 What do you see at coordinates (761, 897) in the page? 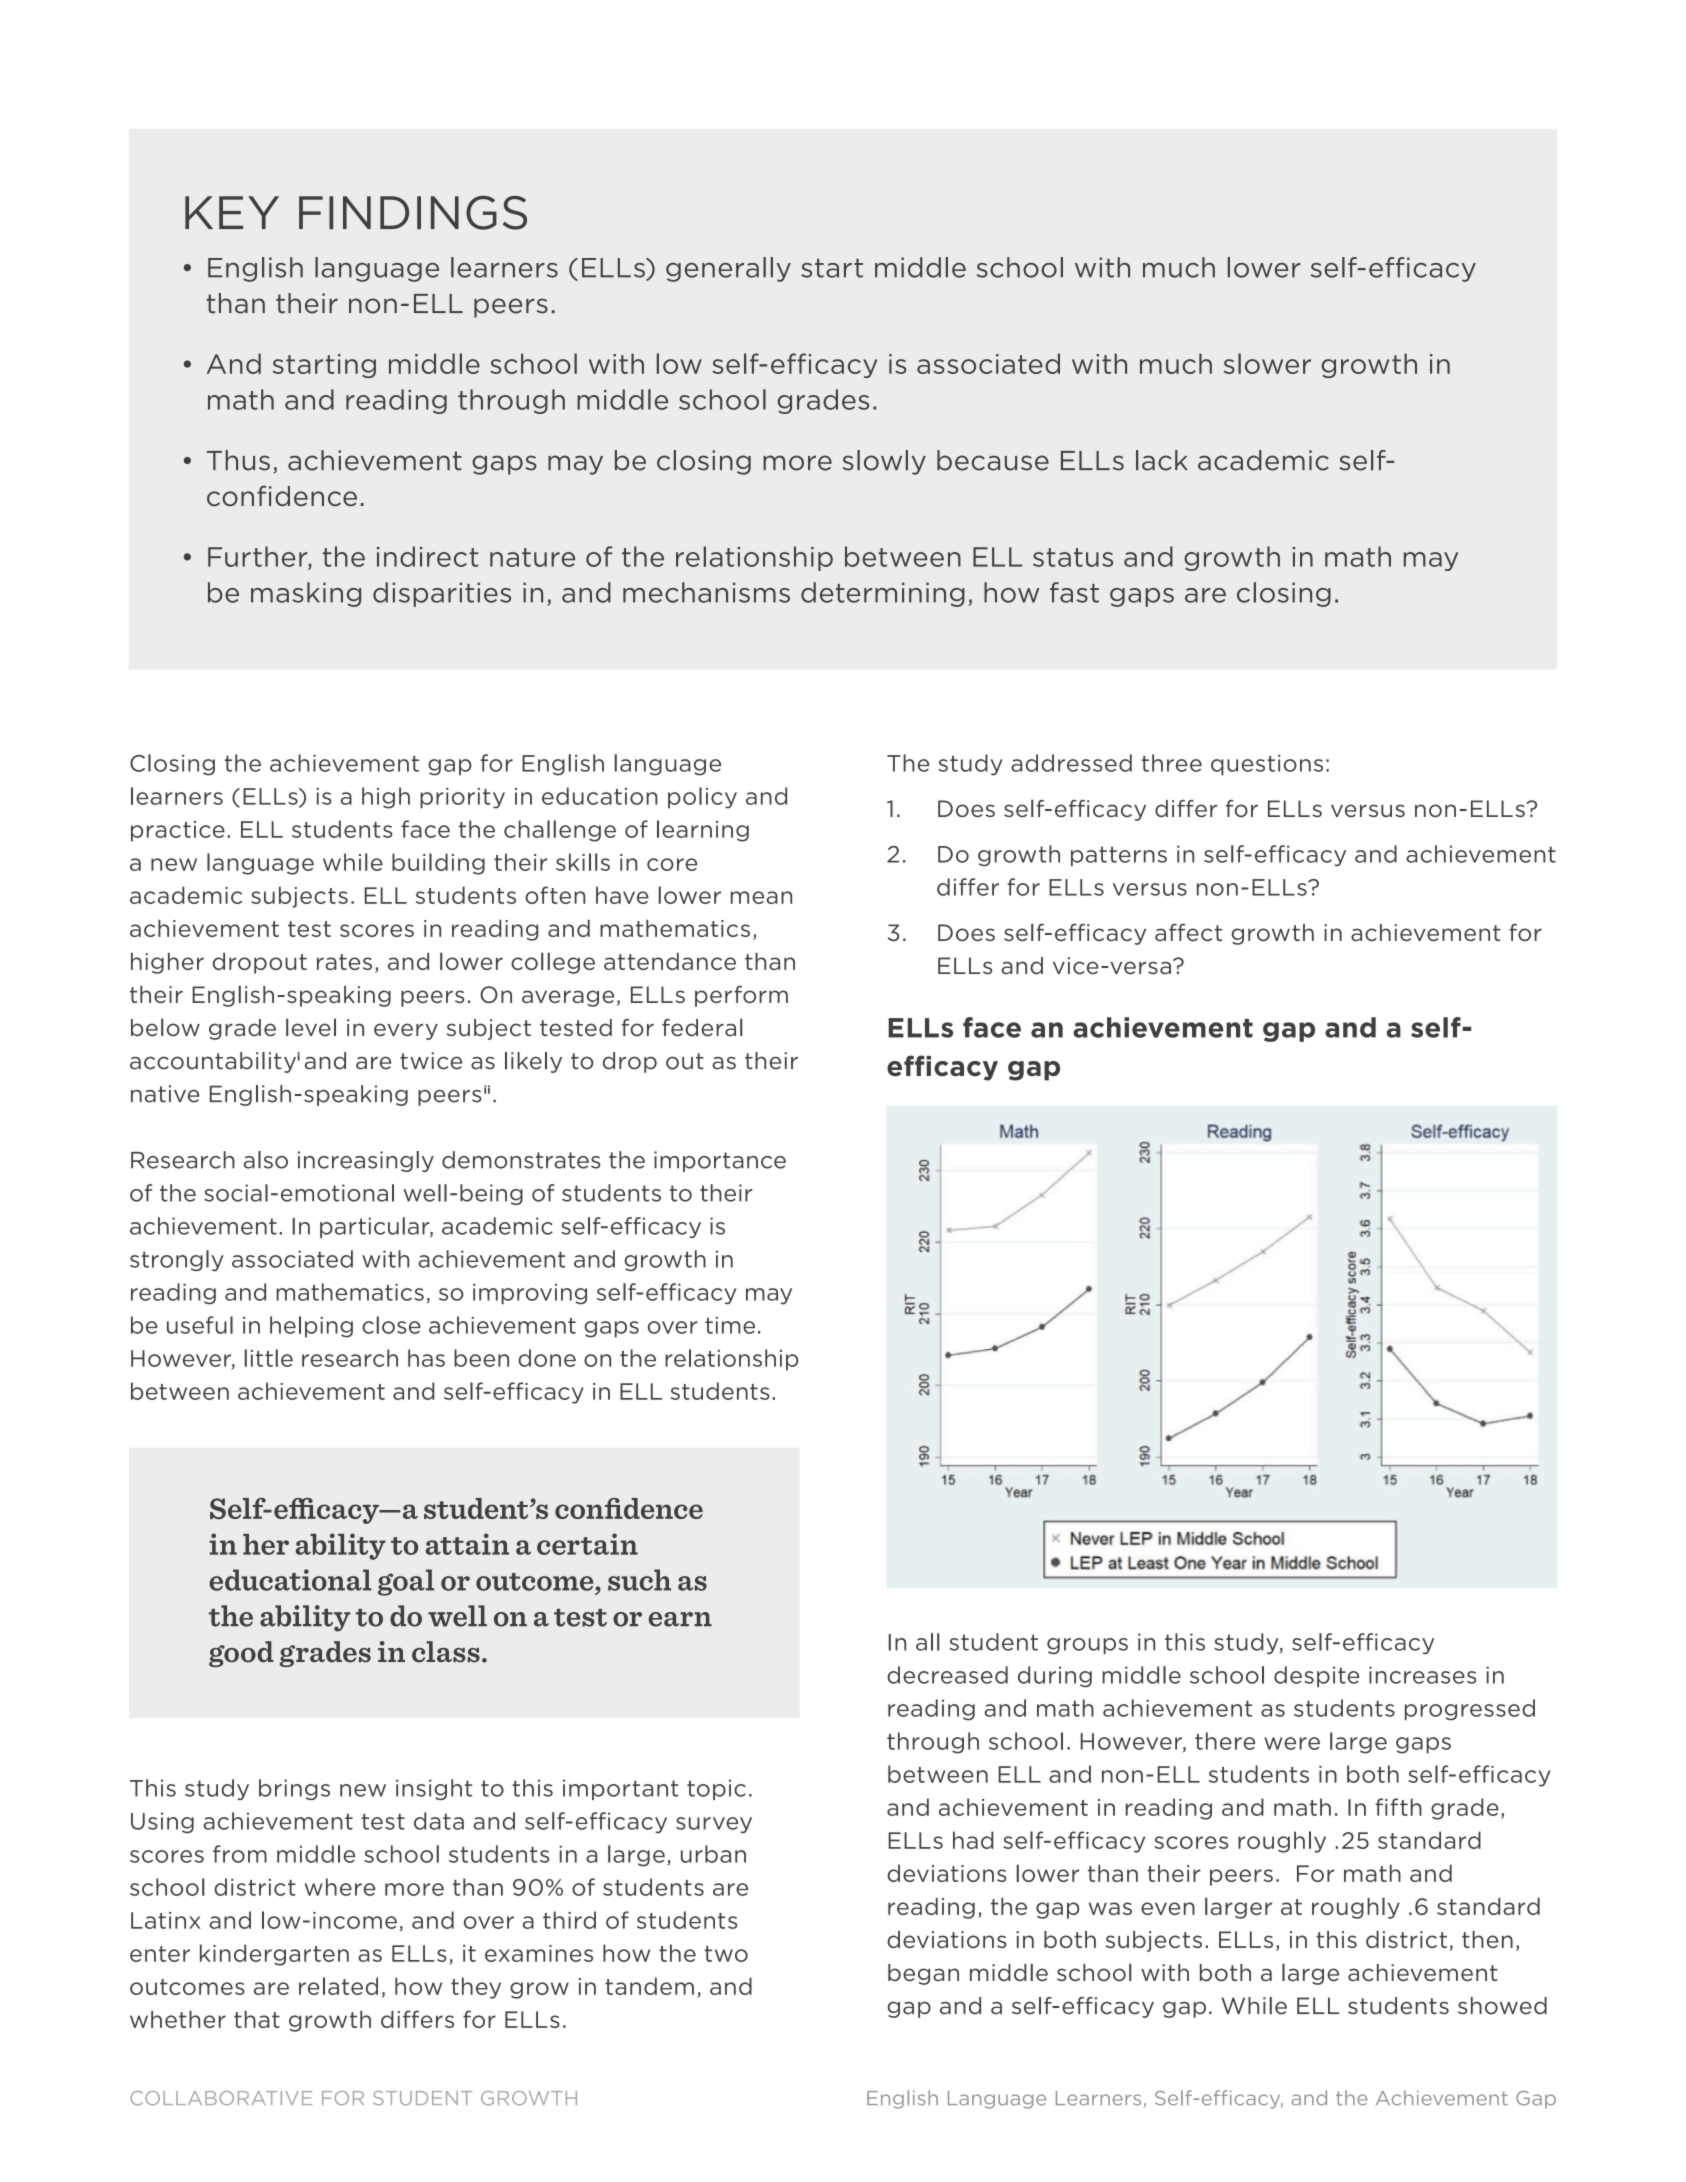
I see `mean` at bounding box center [761, 897].
